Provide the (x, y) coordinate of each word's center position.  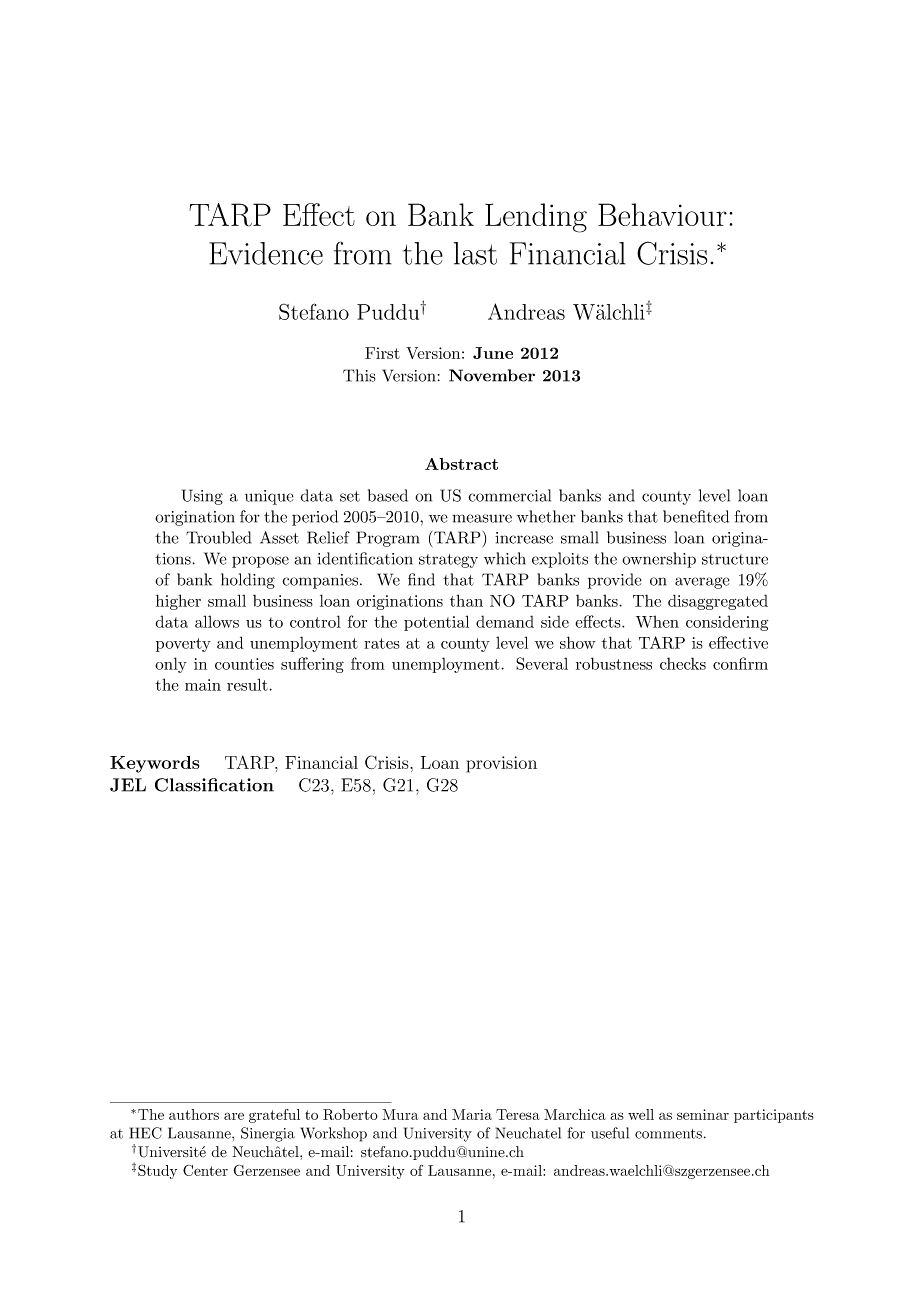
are (234, 1116)
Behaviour (662, 214)
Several (542, 663)
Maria (472, 1114)
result (248, 684)
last (475, 253)
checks (683, 663)
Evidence (266, 253)
